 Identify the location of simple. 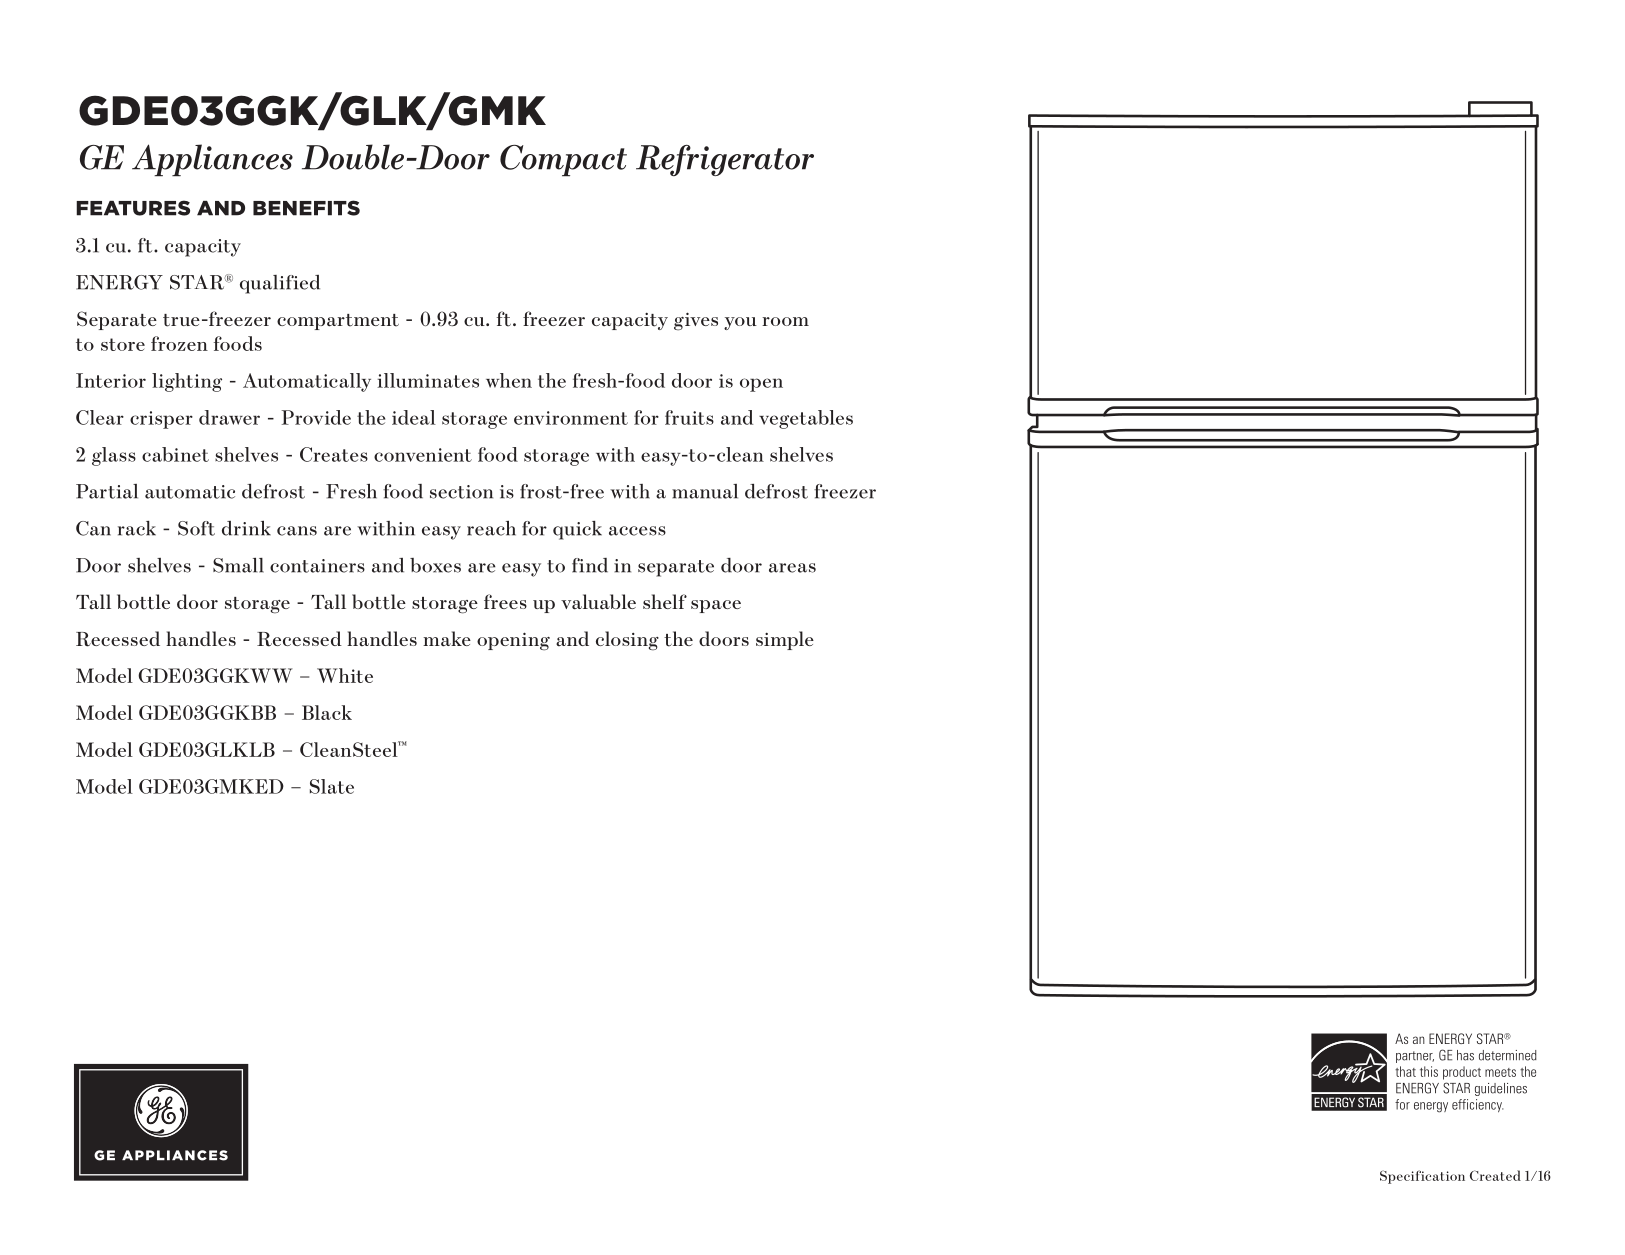
(785, 640).
